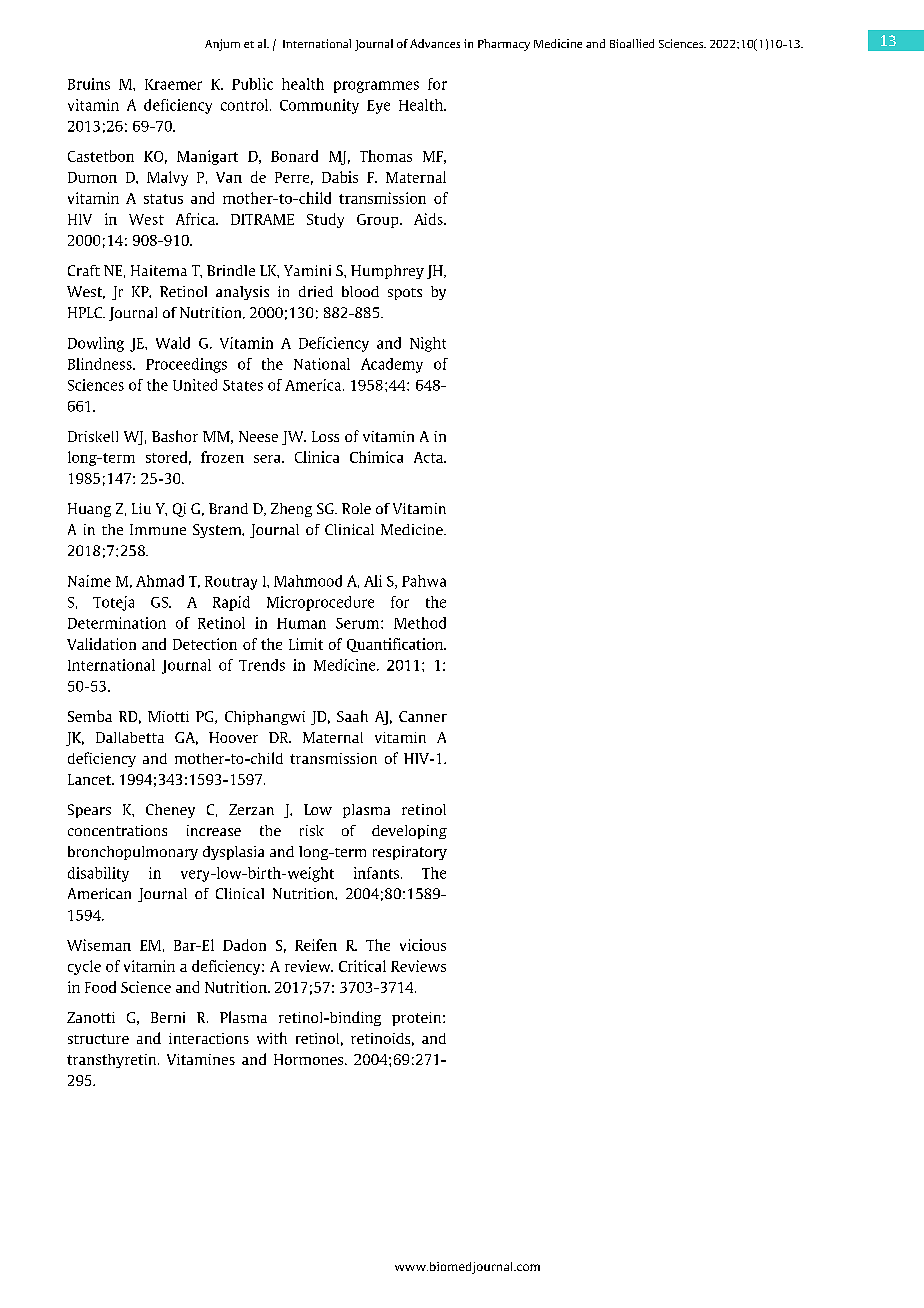 The width and height of the screenshot is (924, 1308). I want to click on concentrations, so click(117, 830).
